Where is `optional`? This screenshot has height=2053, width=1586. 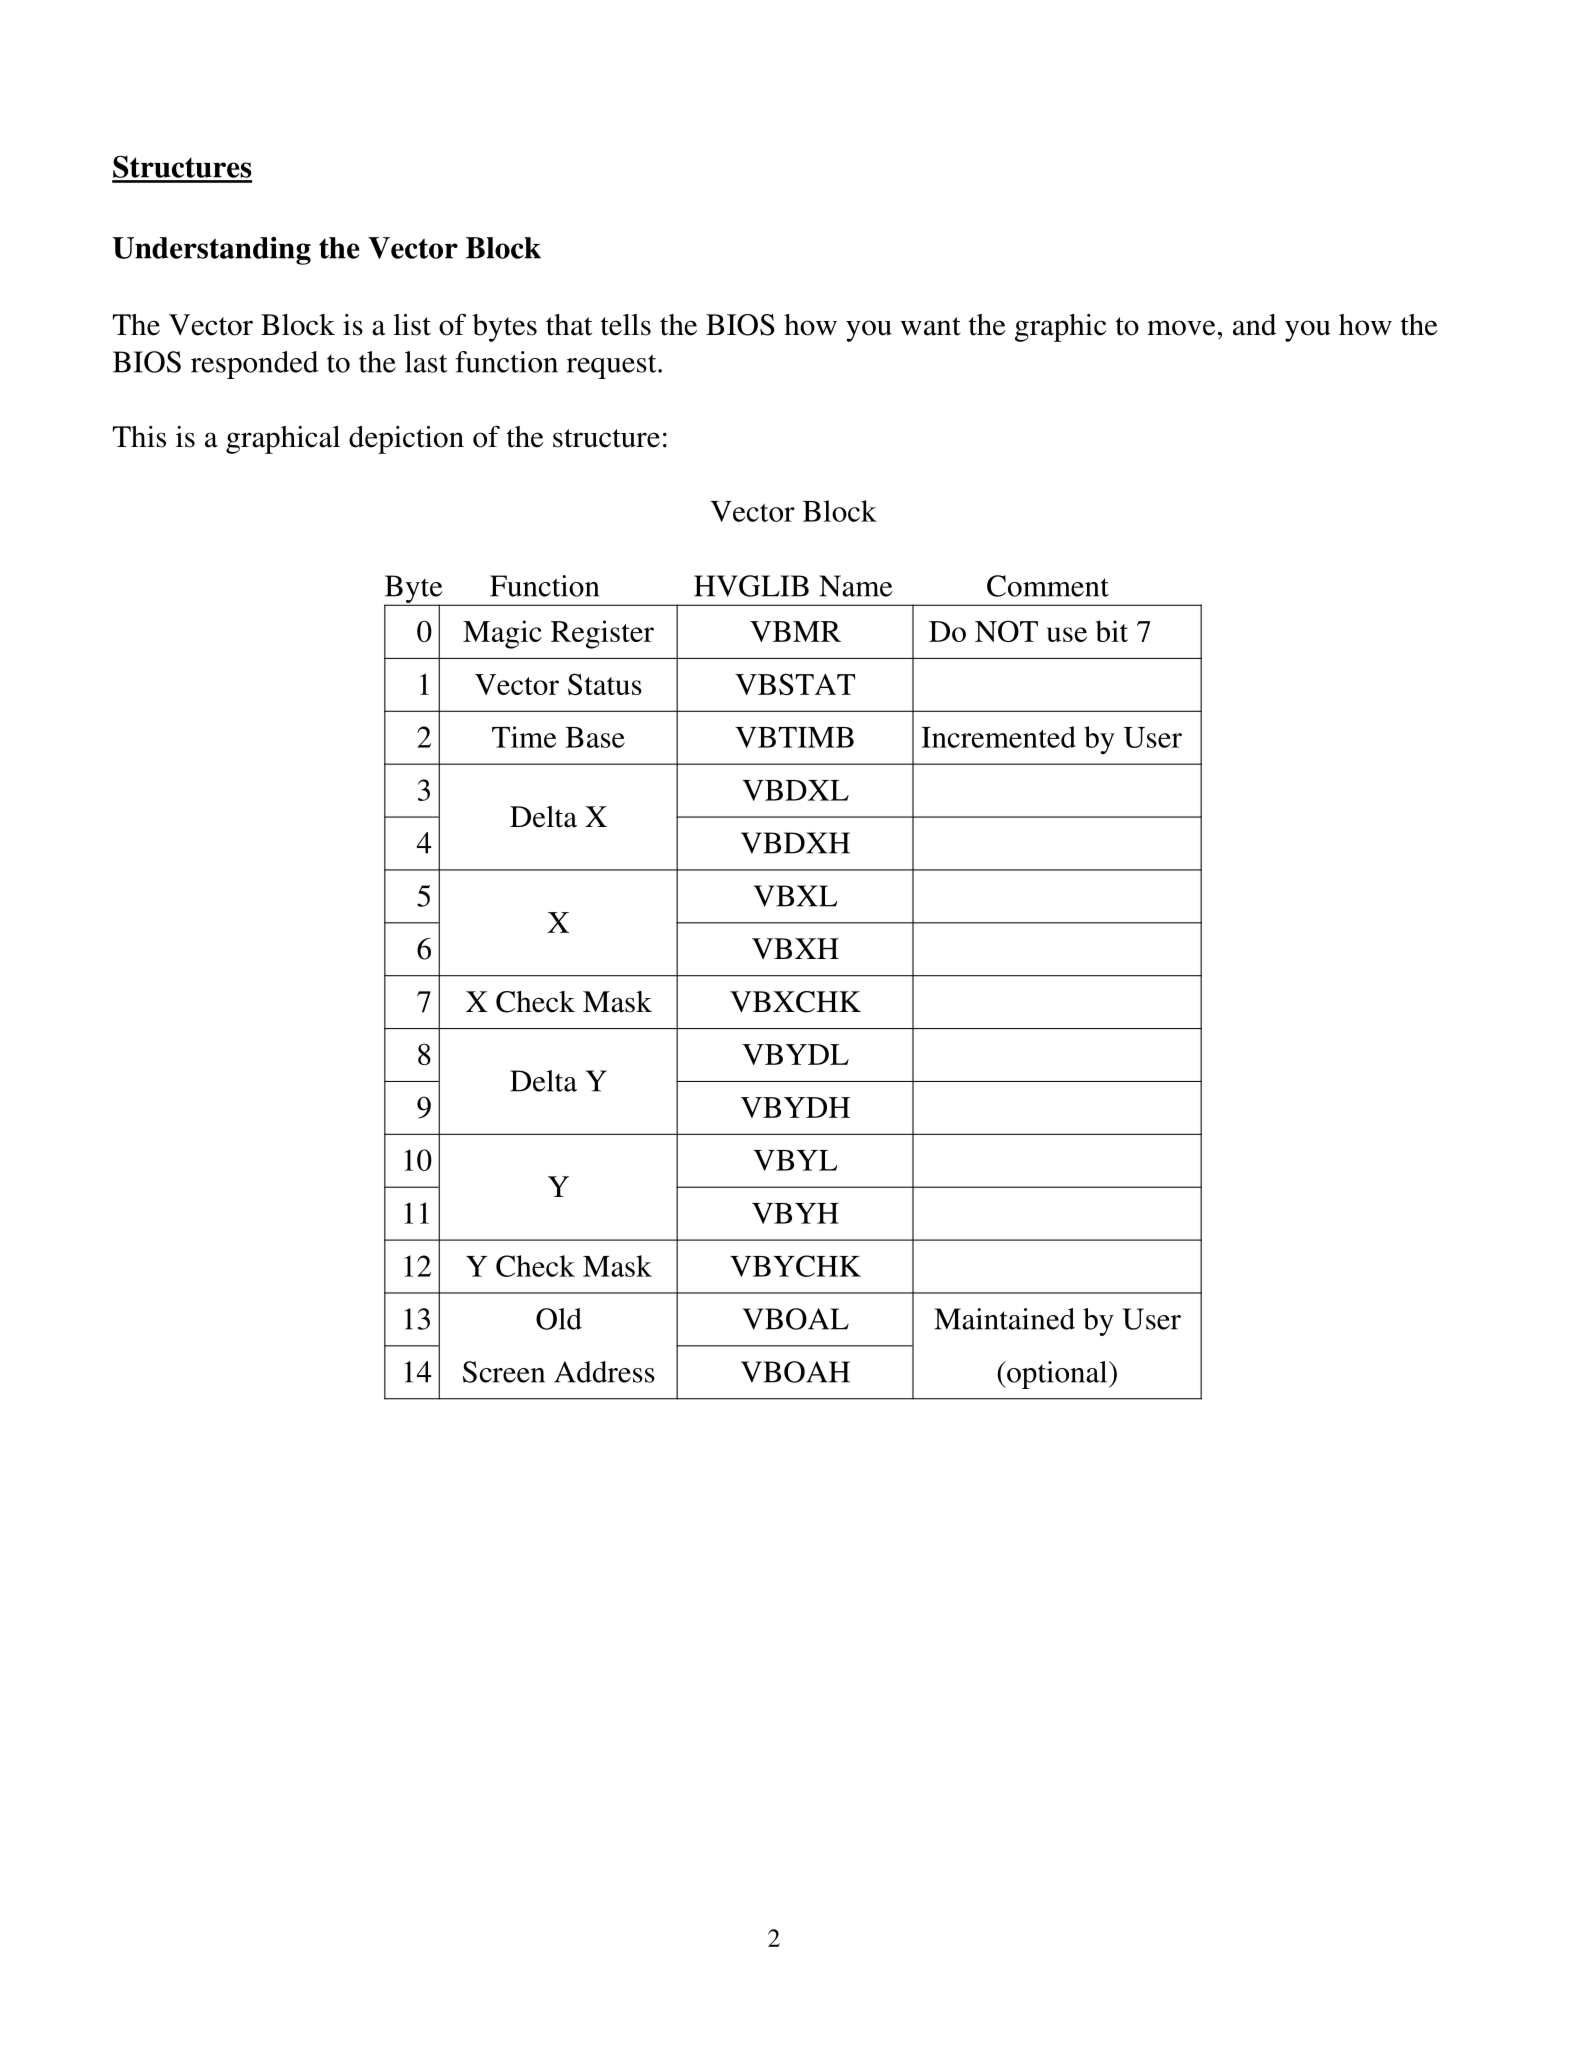 optional is located at coordinates (1057, 1375).
